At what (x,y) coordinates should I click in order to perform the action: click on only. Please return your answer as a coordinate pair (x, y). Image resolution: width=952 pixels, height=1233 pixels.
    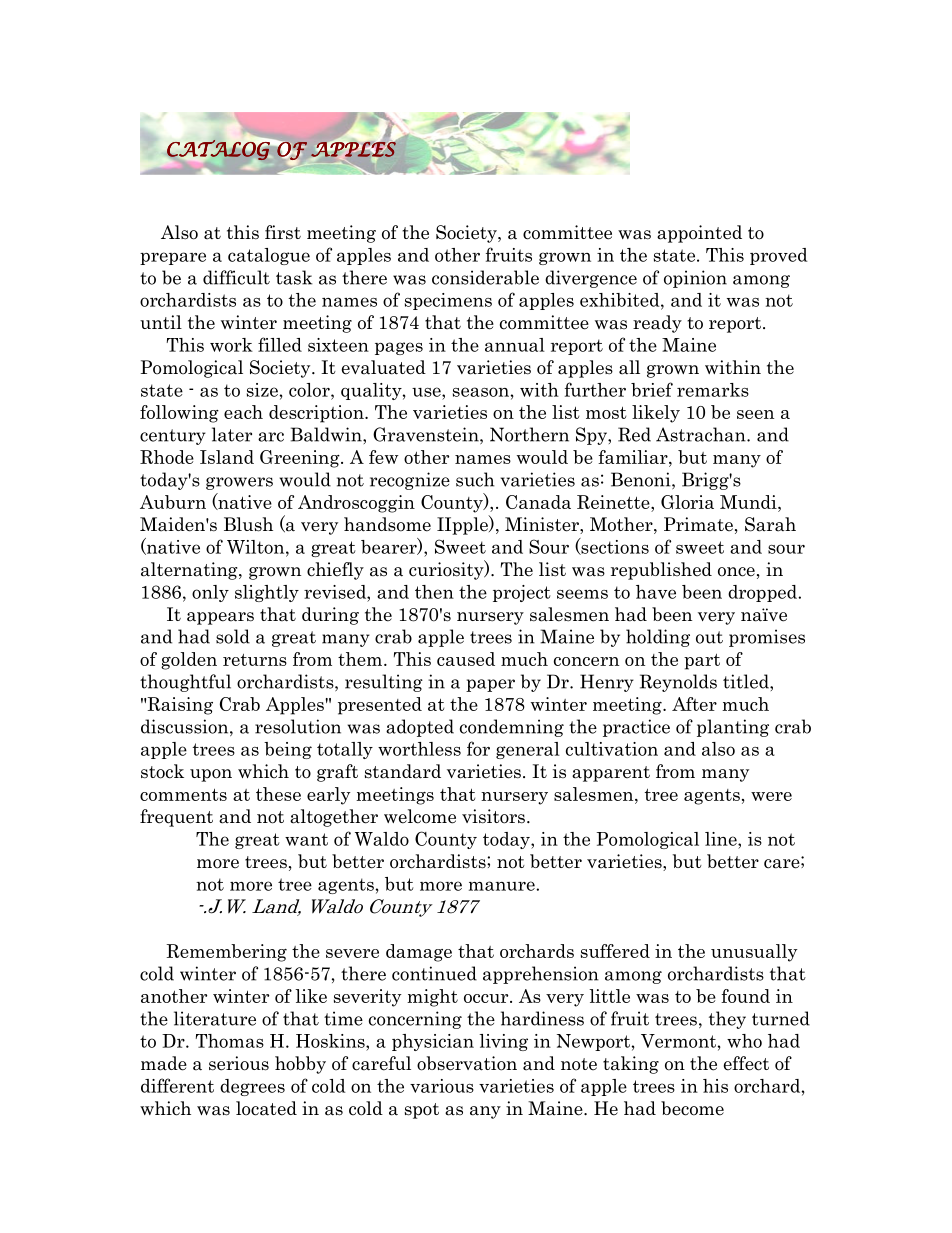
    Looking at the image, I should click on (210, 593).
